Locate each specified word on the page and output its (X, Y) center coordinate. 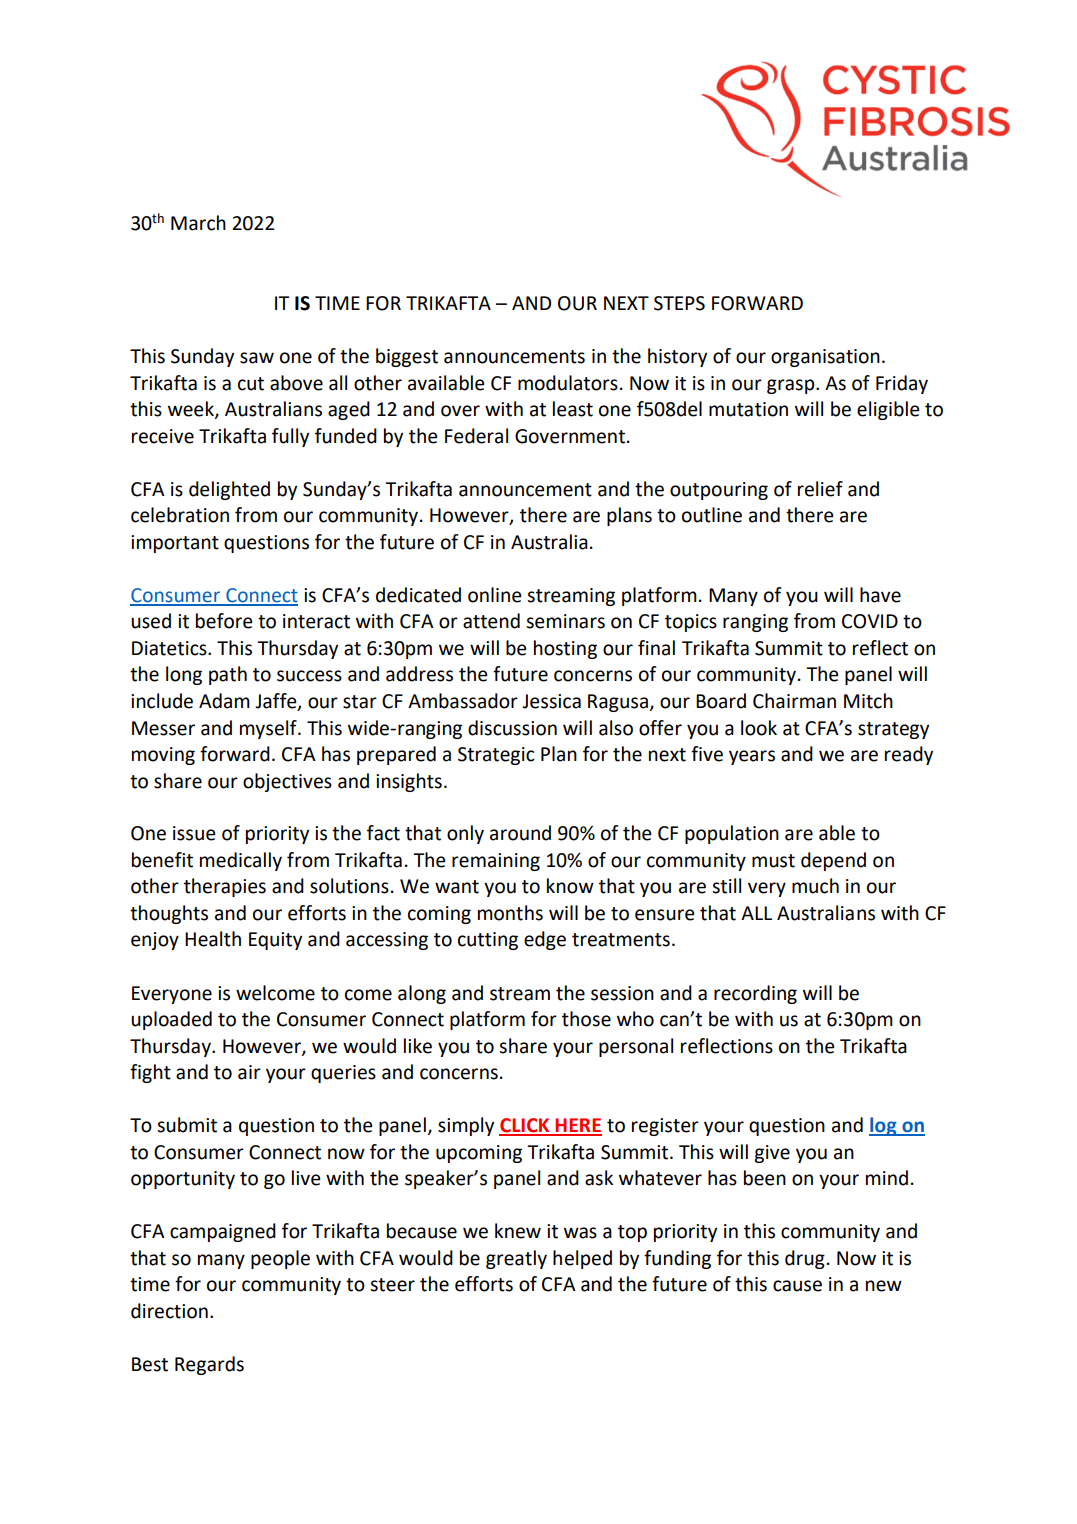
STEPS (679, 303)
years (752, 757)
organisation (825, 358)
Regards (209, 1365)
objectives (287, 782)
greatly (516, 1259)
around (520, 833)
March (198, 223)
